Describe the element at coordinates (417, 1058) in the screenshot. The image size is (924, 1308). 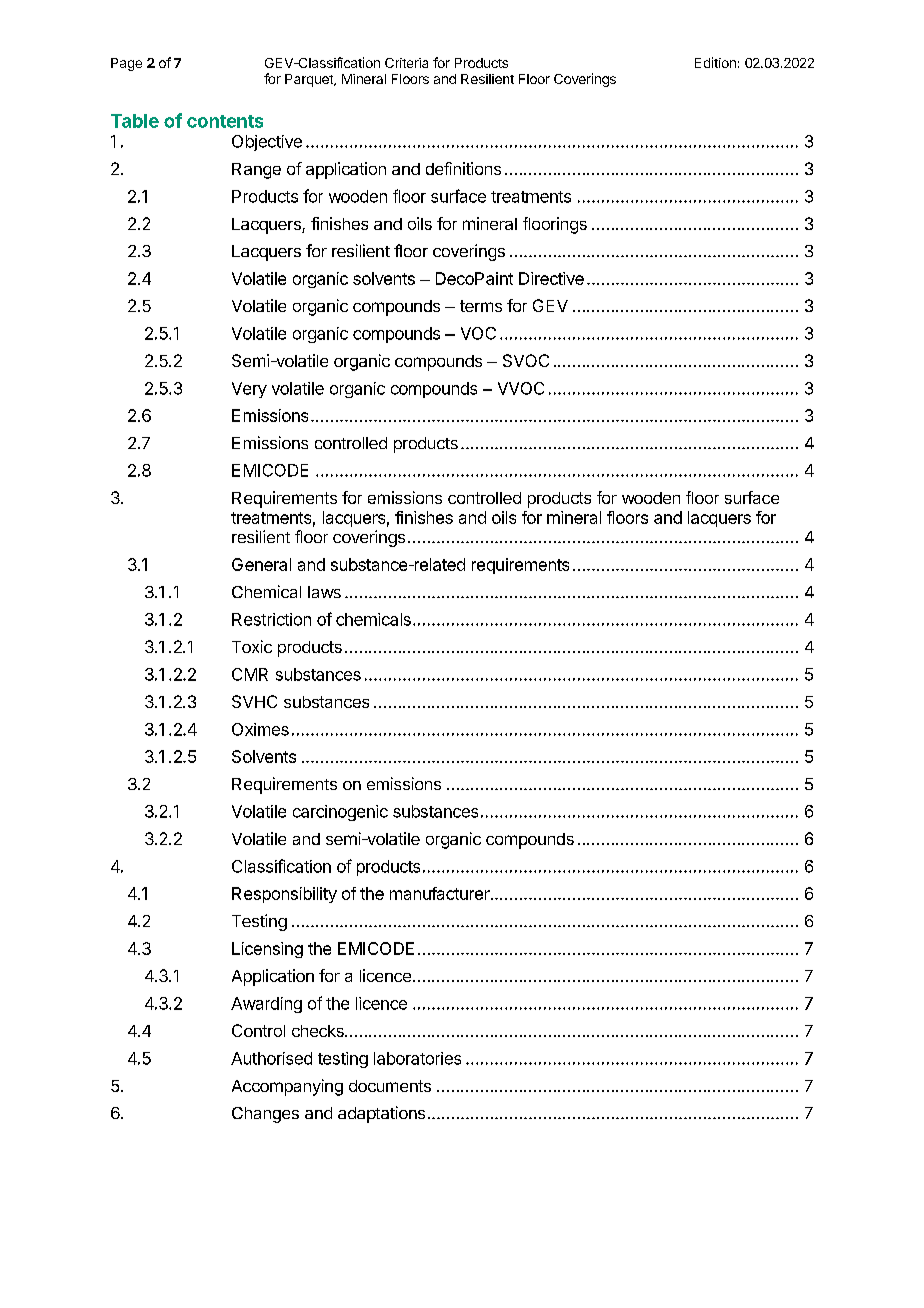
I see `laboratories` at that location.
